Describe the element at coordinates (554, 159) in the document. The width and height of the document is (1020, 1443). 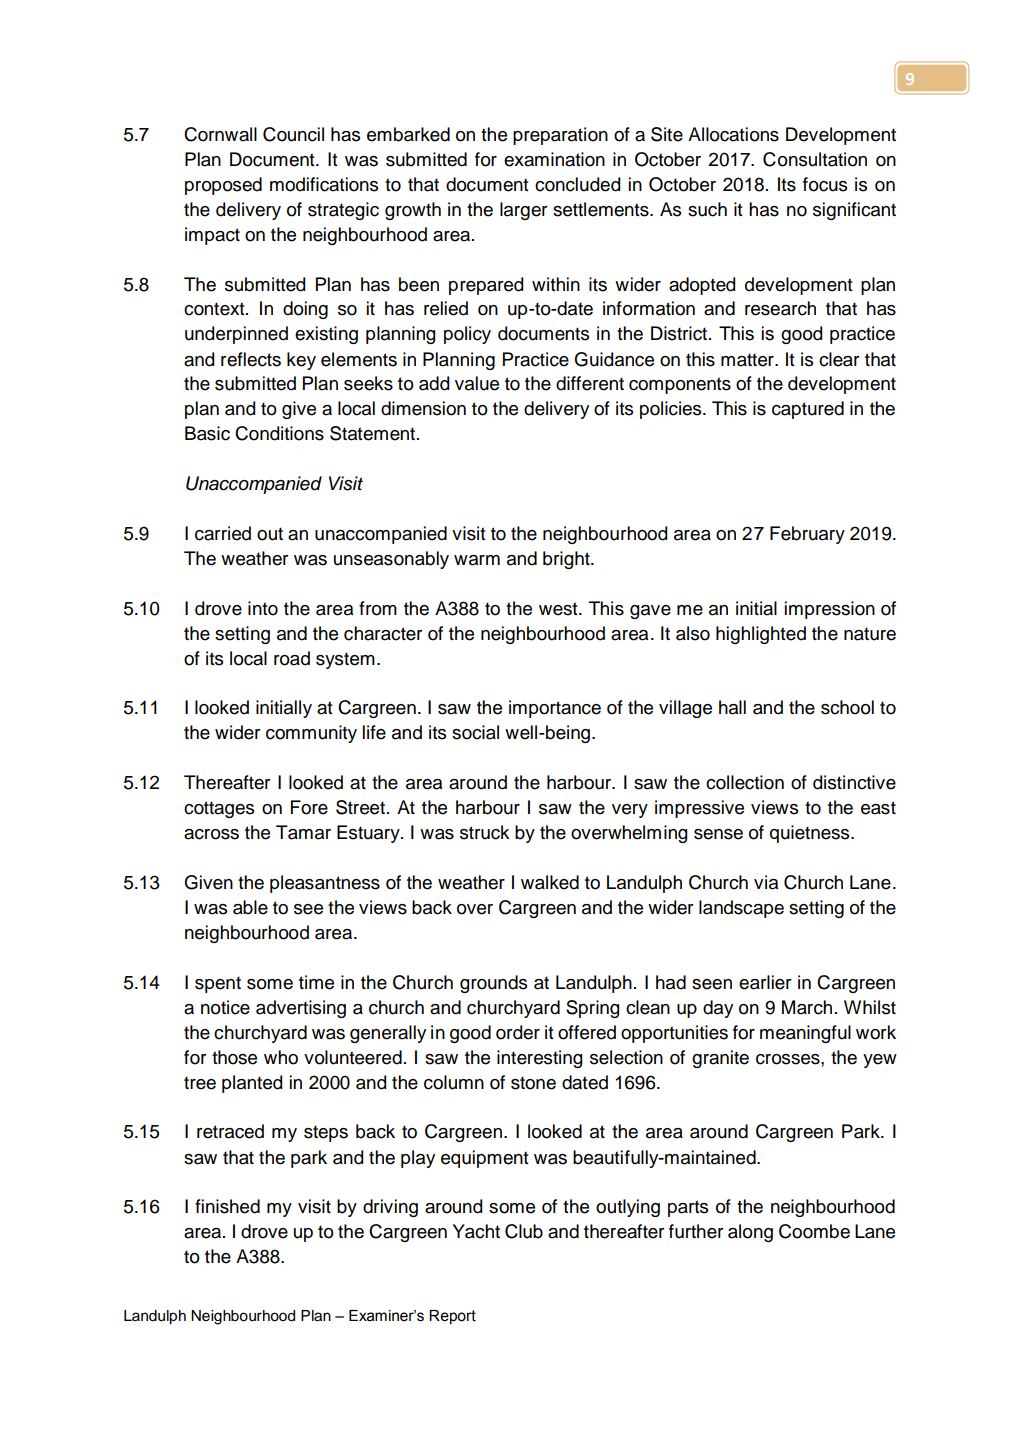
I see `examination` at that location.
